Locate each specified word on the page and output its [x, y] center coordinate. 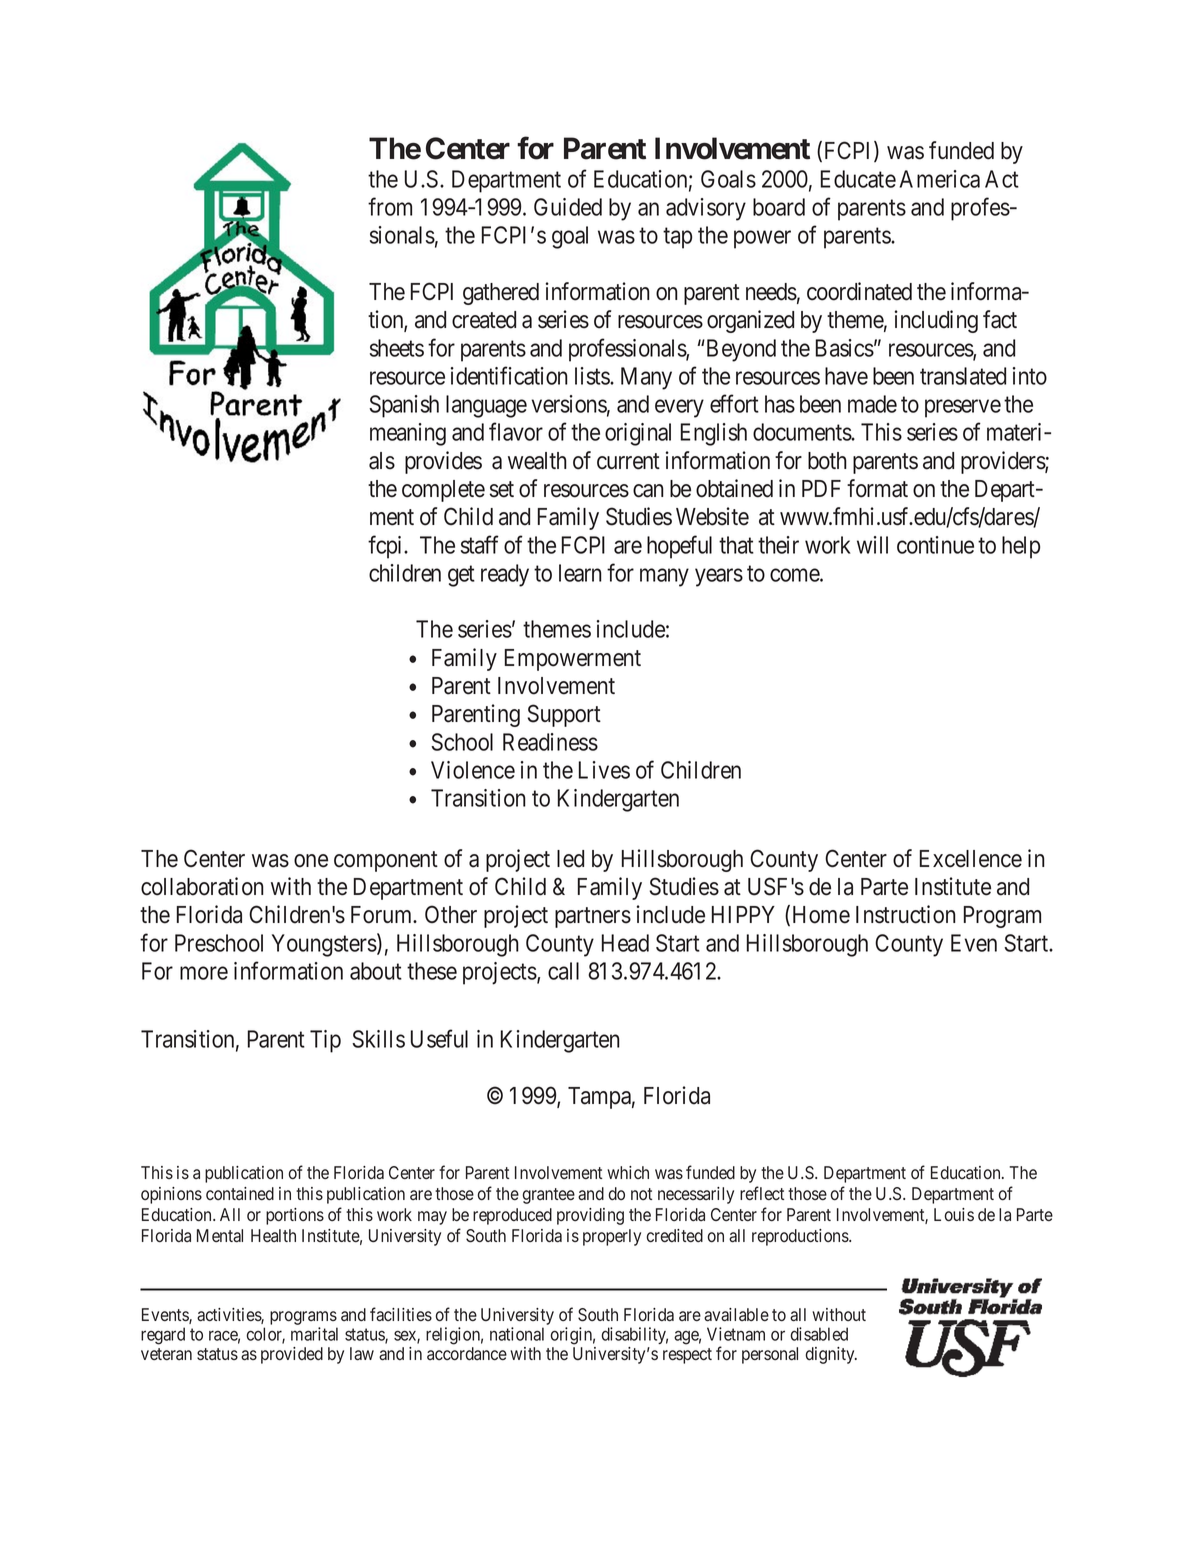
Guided [568, 207]
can [648, 491]
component [386, 861]
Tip [325, 1041]
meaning [408, 434]
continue [935, 545]
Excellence [971, 859]
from [390, 206]
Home [821, 915]
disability [634, 1335]
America [939, 179]
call [563, 971]
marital [314, 1334]
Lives [604, 770]
